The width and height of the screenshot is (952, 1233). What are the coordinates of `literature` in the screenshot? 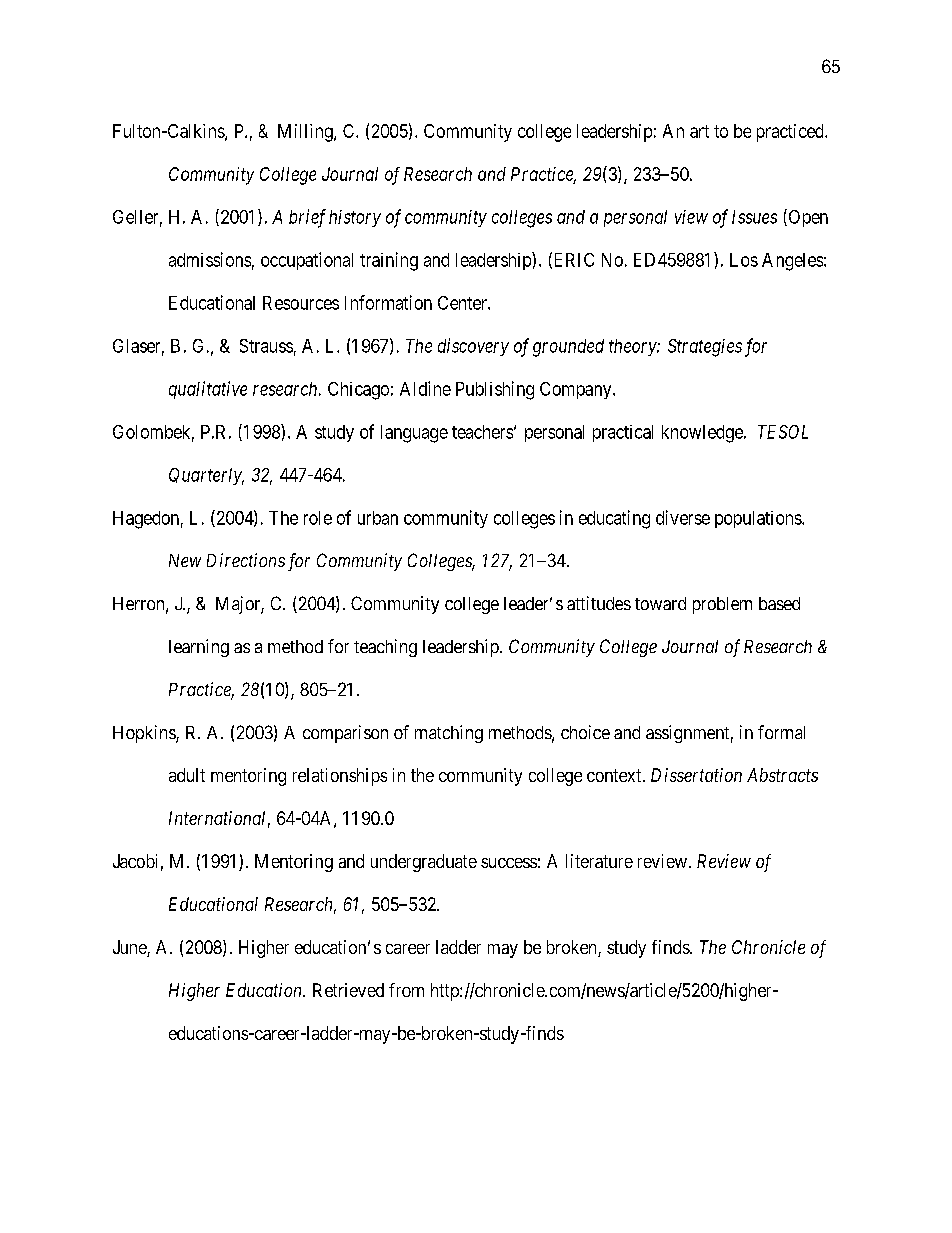 It's located at (599, 861).
